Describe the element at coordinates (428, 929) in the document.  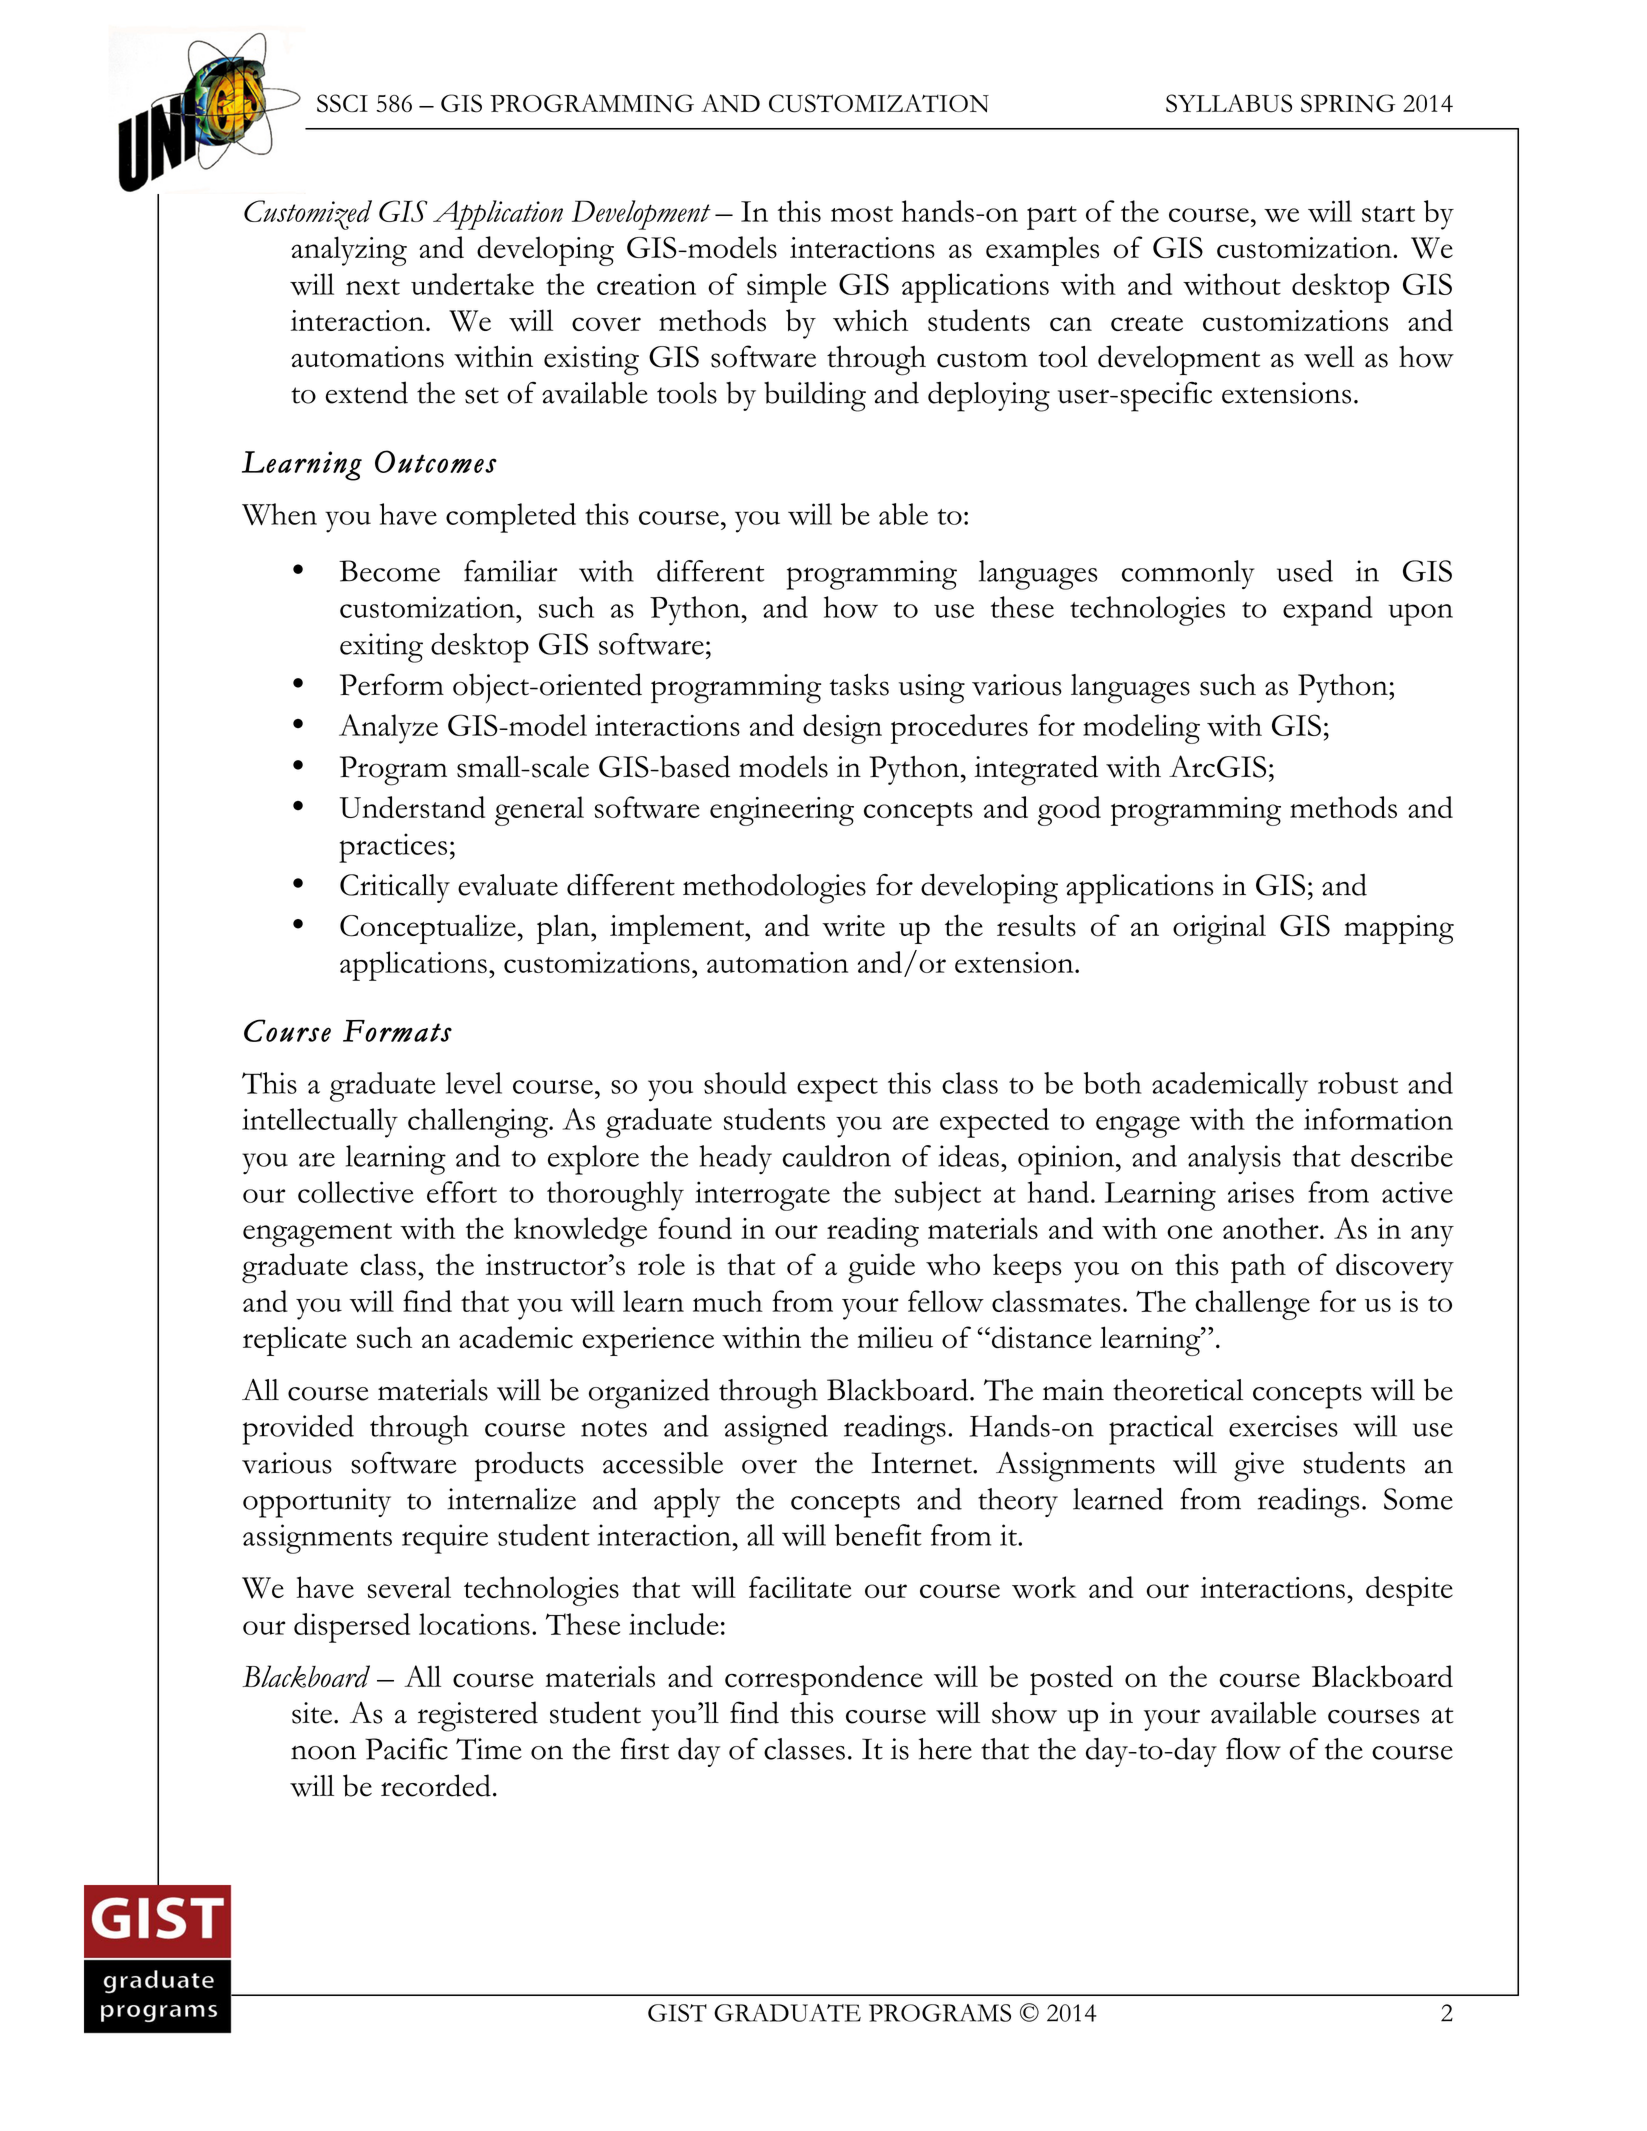
I see `Conceptualize` at that location.
